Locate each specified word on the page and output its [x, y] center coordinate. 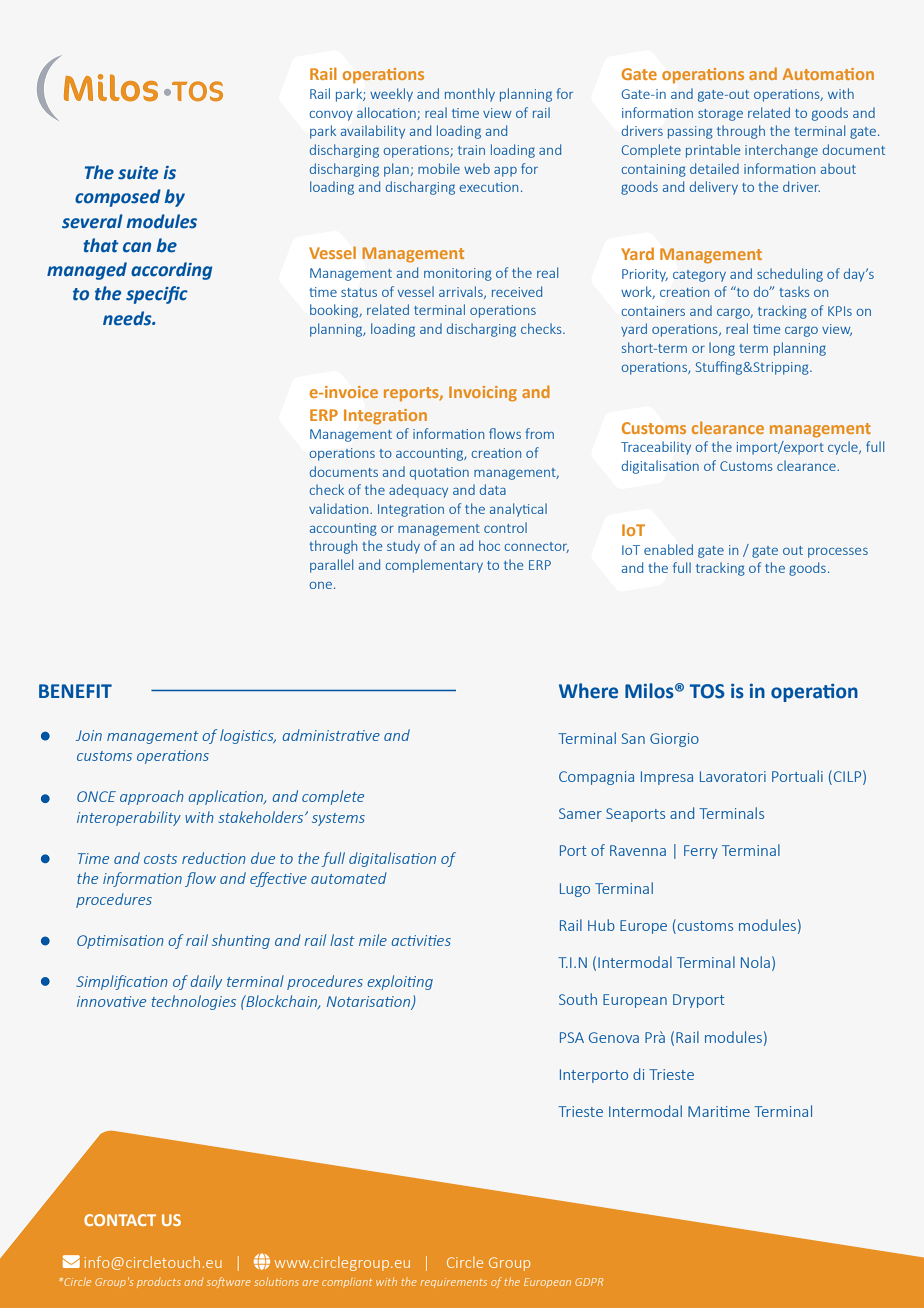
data [493, 489]
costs [160, 859]
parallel [331, 566]
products [159, 1283]
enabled [668, 549]
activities [421, 940]
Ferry [701, 852]
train [471, 150]
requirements [453, 1283]
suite [138, 173]
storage [720, 115]
